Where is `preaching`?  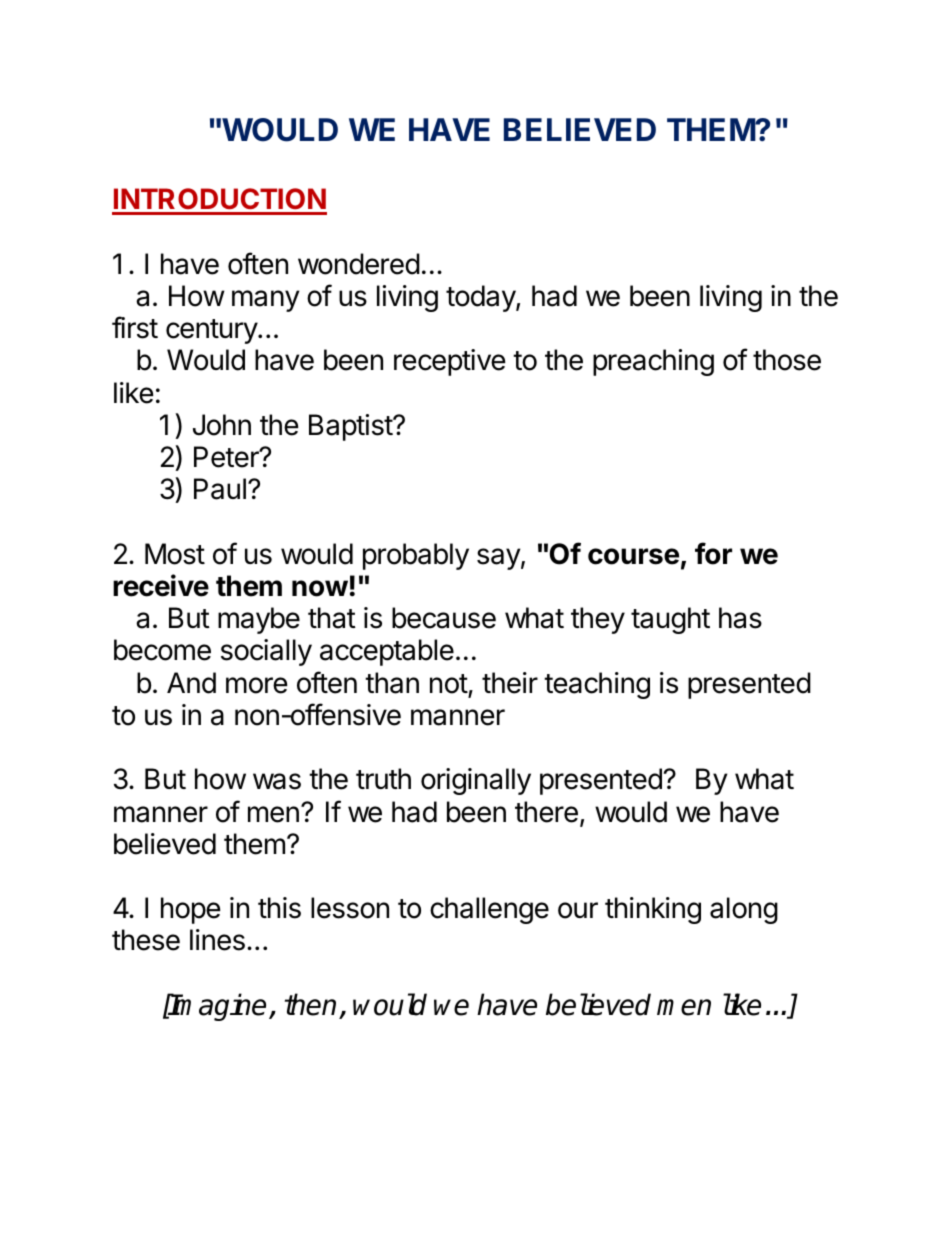
preaching is located at coordinates (653, 362).
